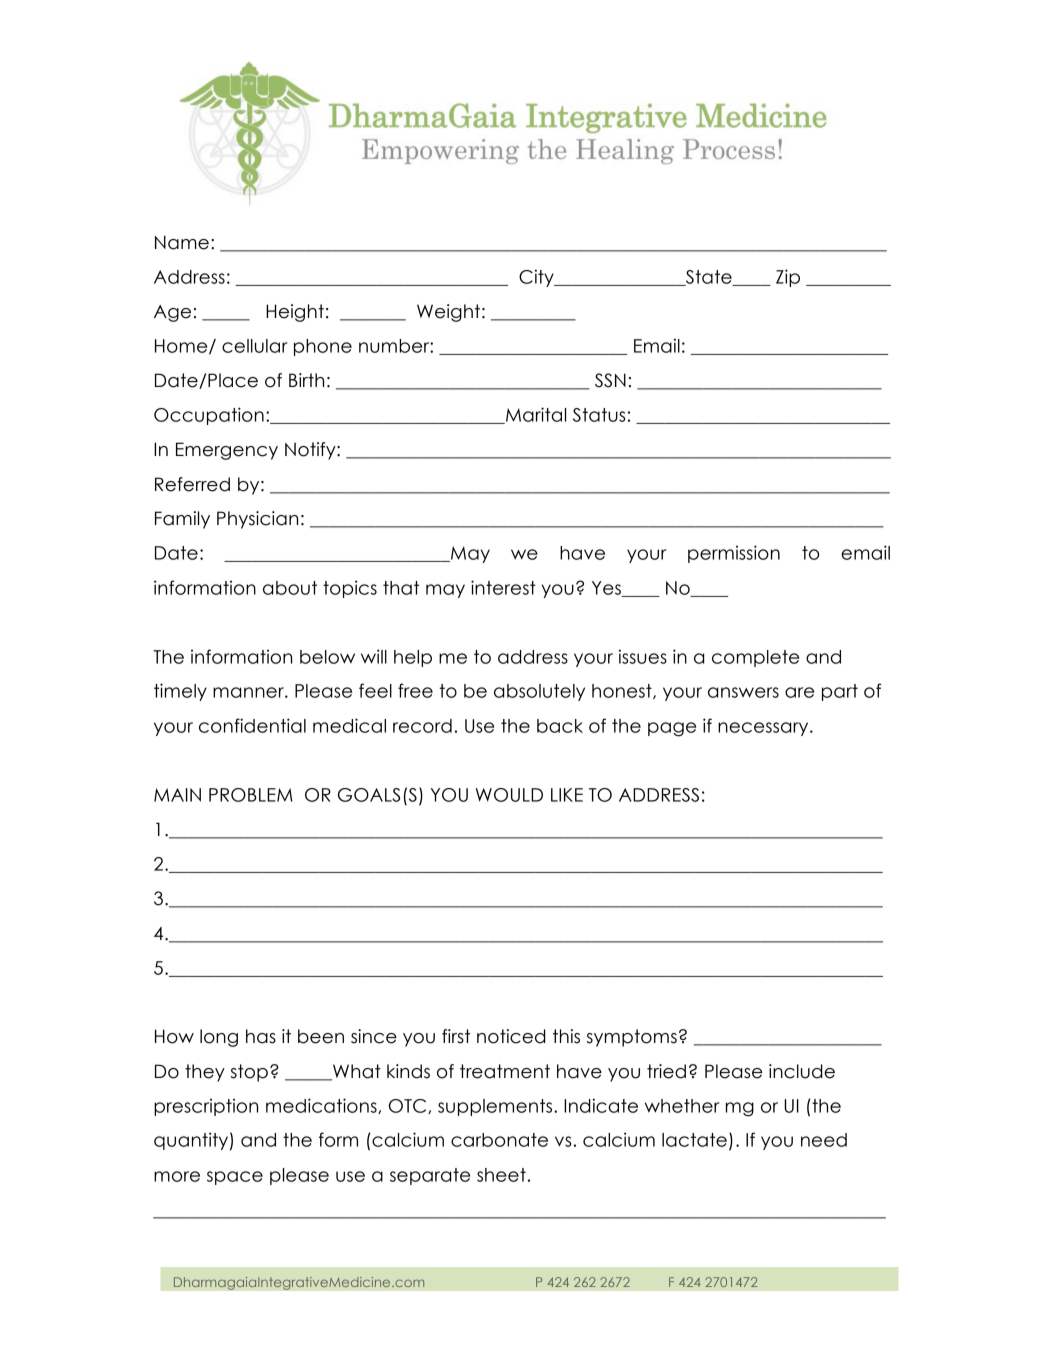 Image resolution: width=1045 pixels, height=1352 pixels. Describe the element at coordinates (252, 725) in the page. I see `confidential` at that location.
